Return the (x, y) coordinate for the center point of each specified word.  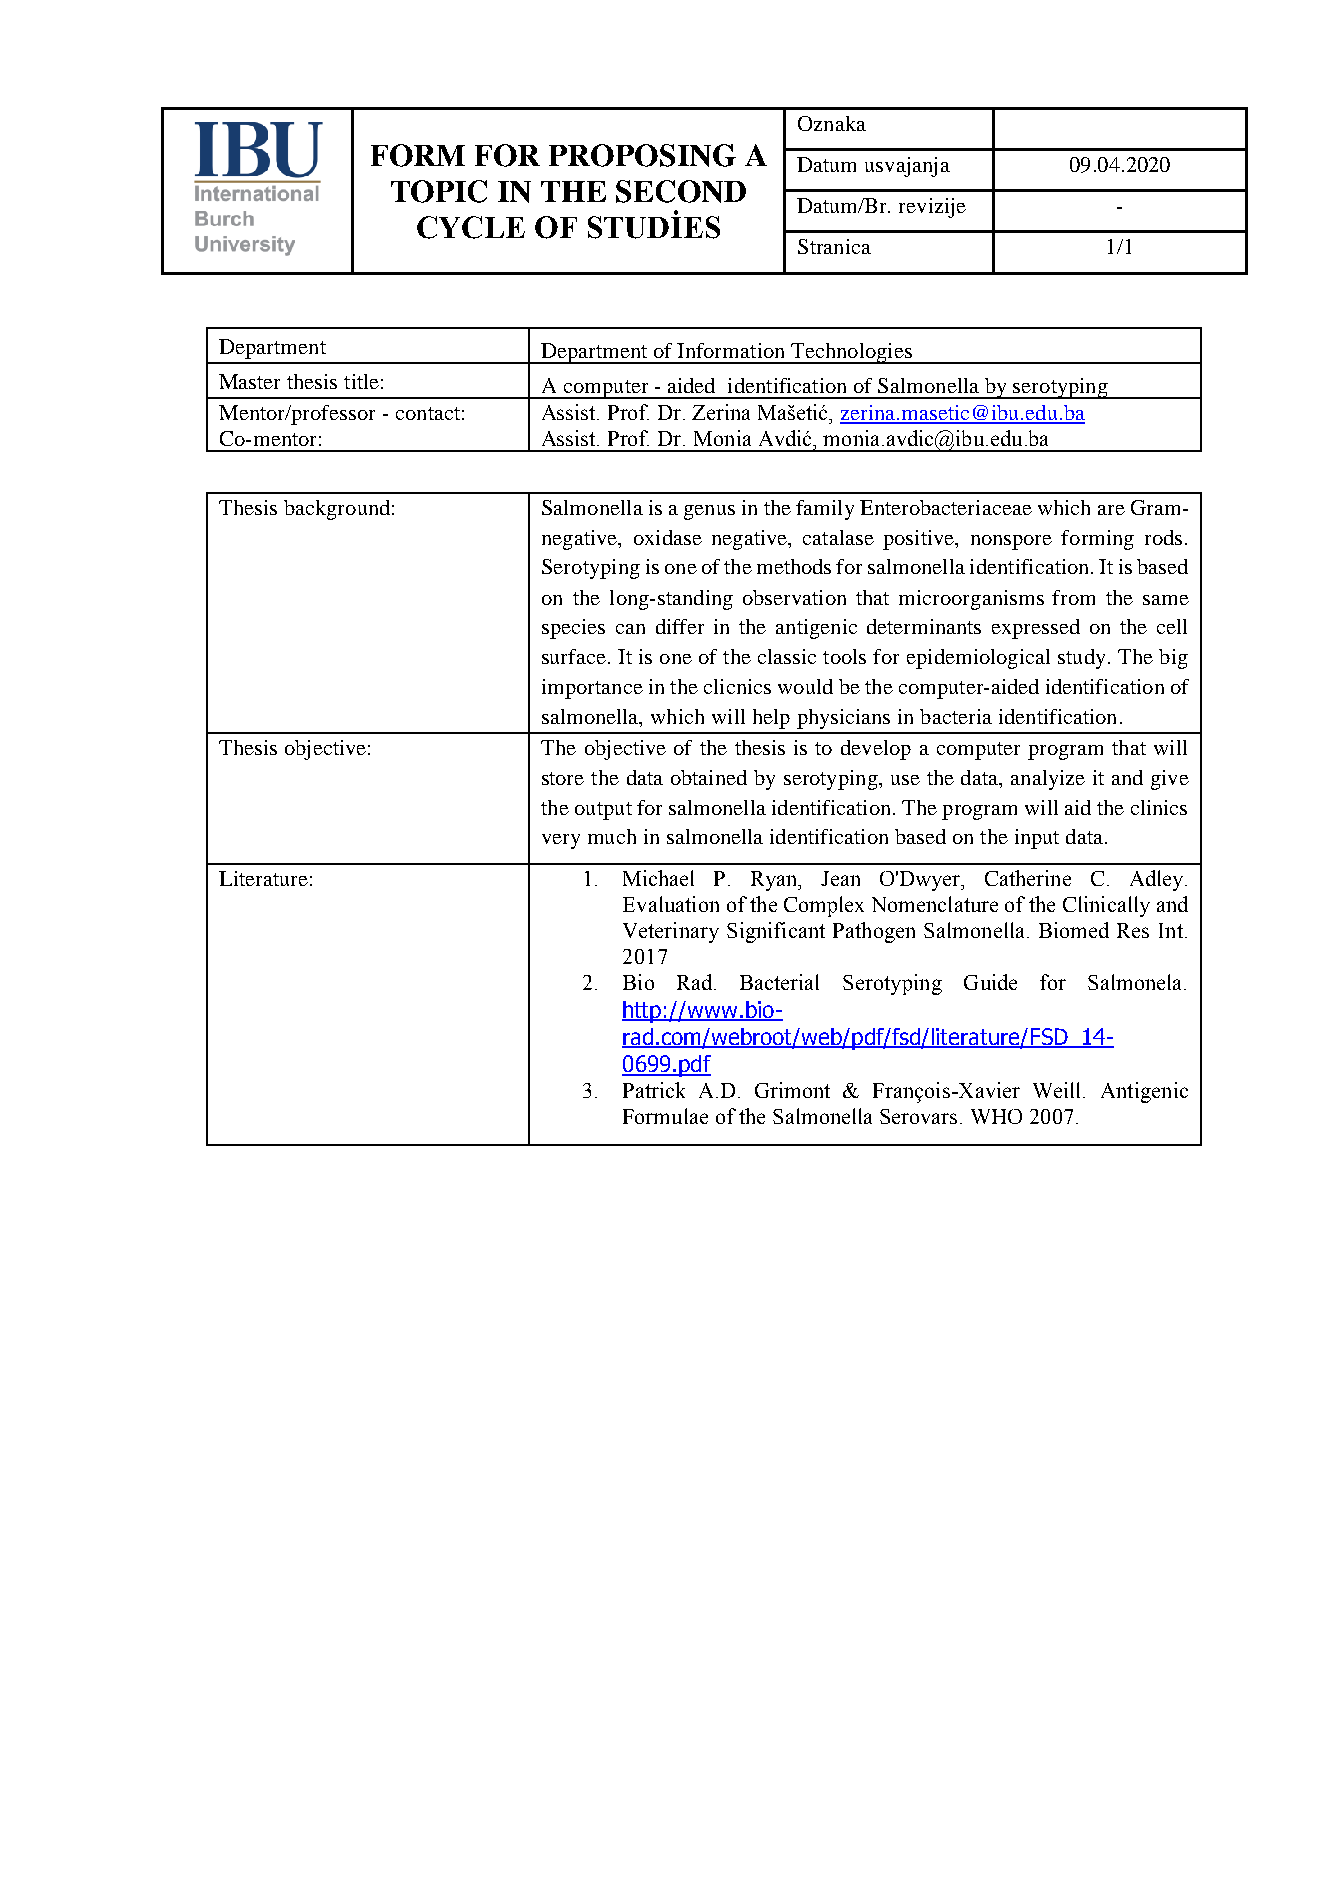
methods (794, 566)
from (1073, 597)
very (561, 841)
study (1081, 659)
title (361, 381)
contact (428, 413)
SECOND (681, 191)
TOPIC (439, 191)
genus (709, 512)
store (563, 778)
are (1111, 510)
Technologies (851, 353)
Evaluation (671, 904)
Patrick (654, 1090)
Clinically (1106, 906)
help (771, 719)
